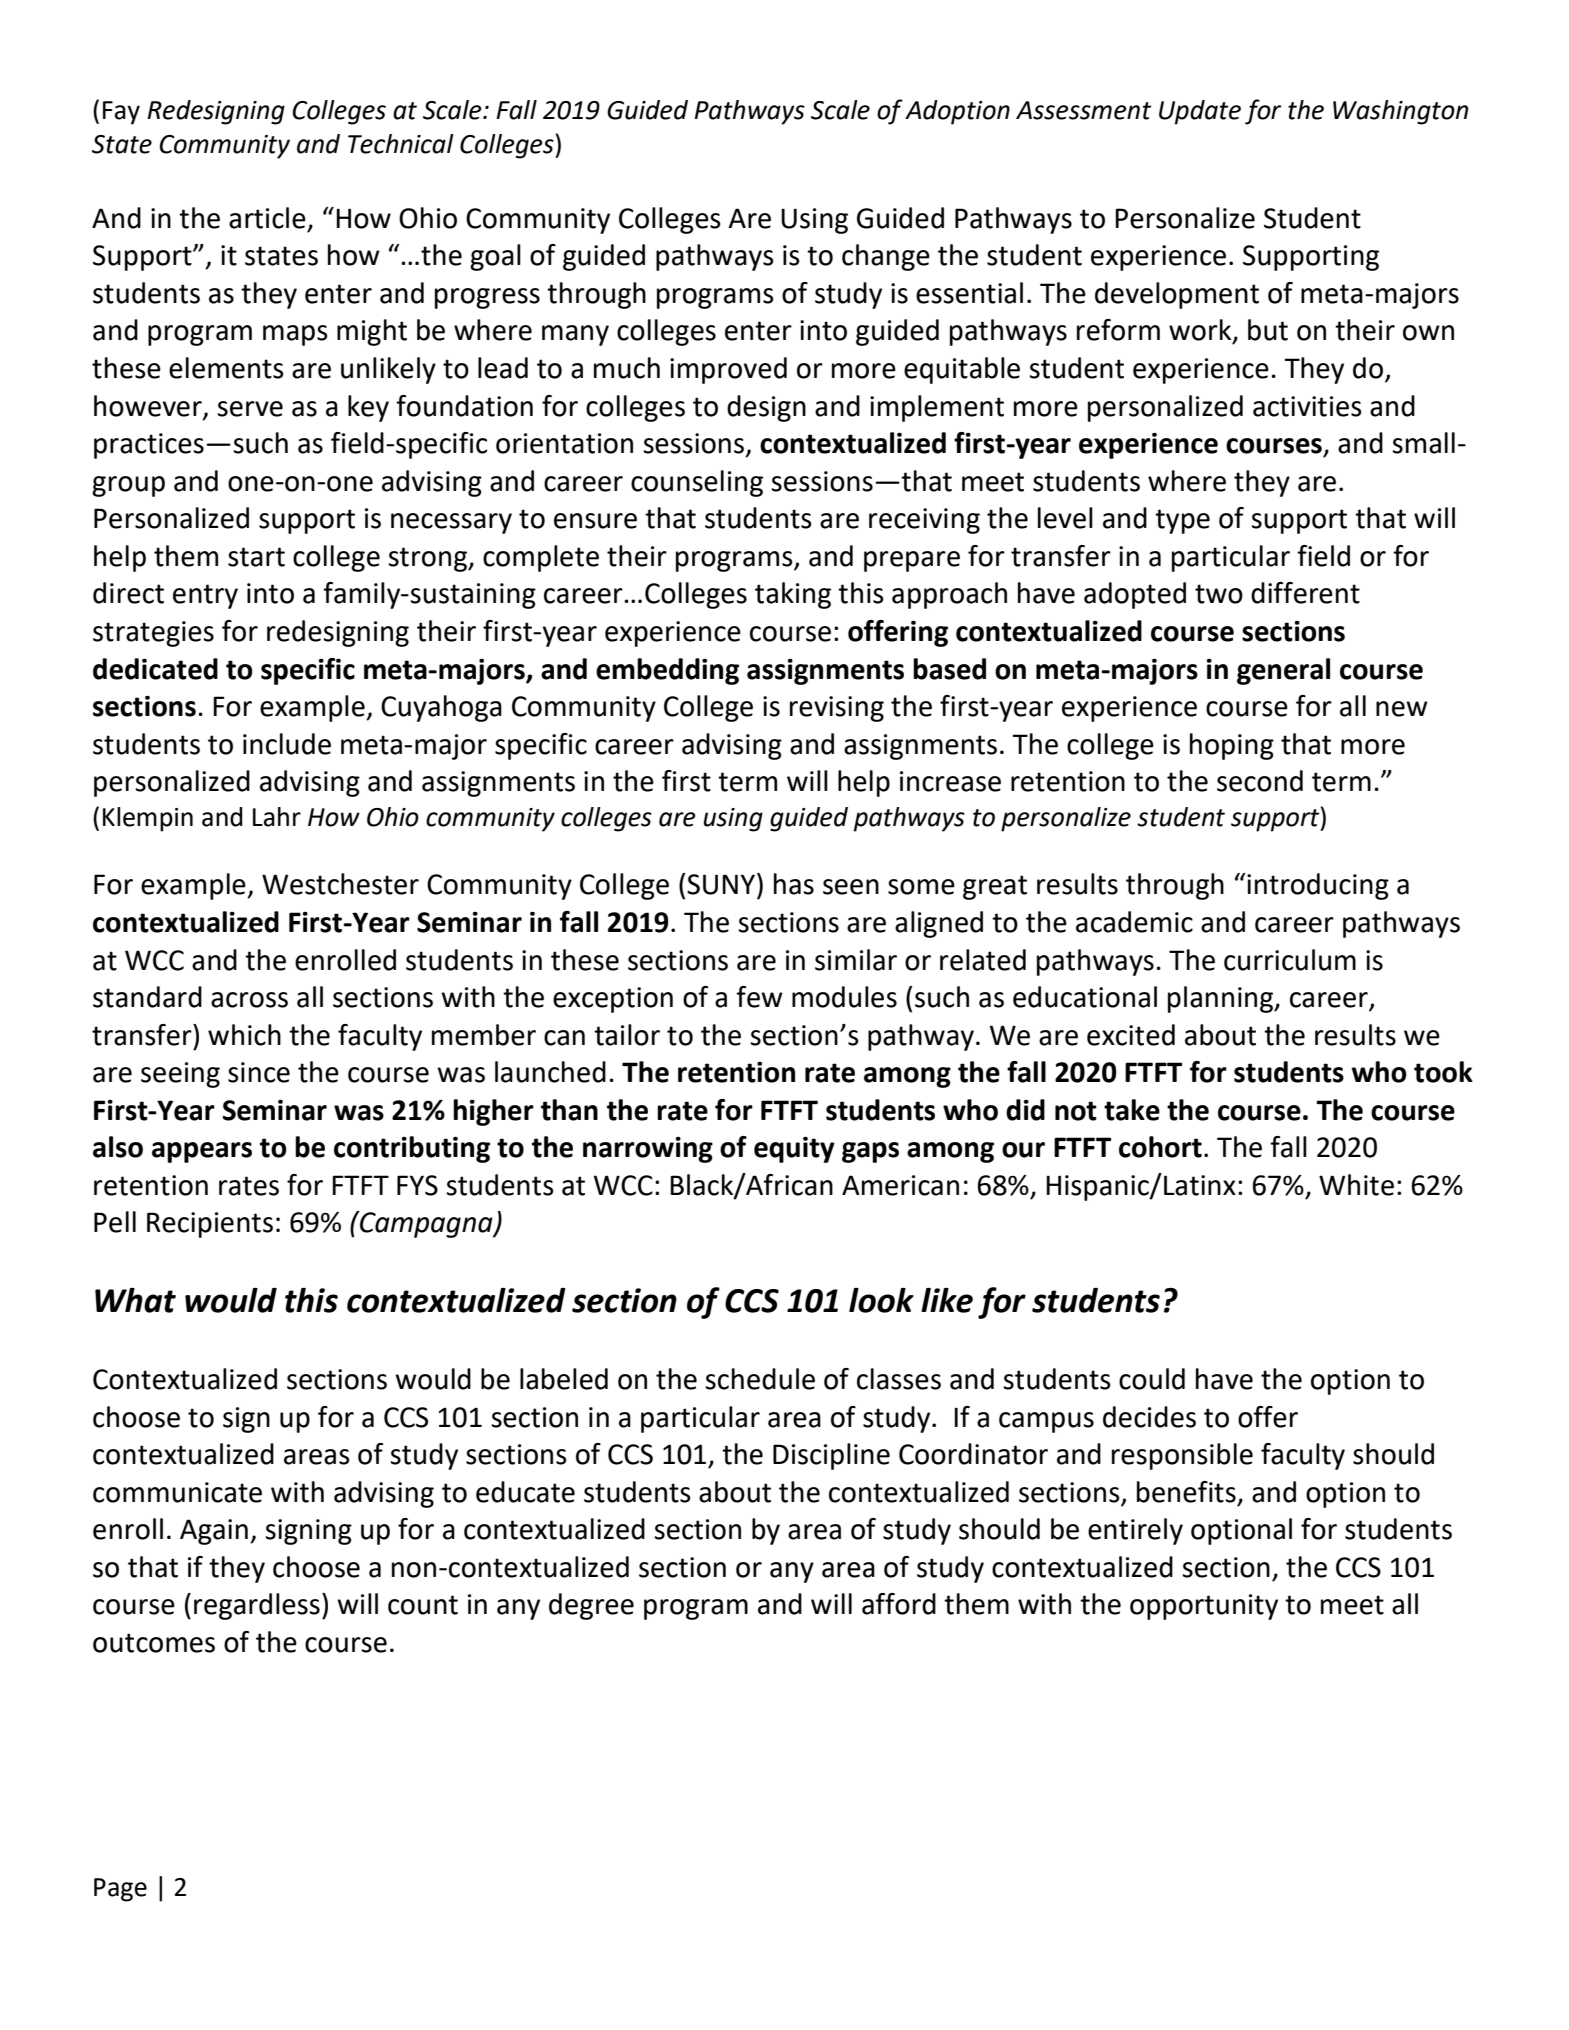 The width and height of the image is (1569, 2030). What do you see at coordinates (759, 997) in the image?
I see `few` at bounding box center [759, 997].
